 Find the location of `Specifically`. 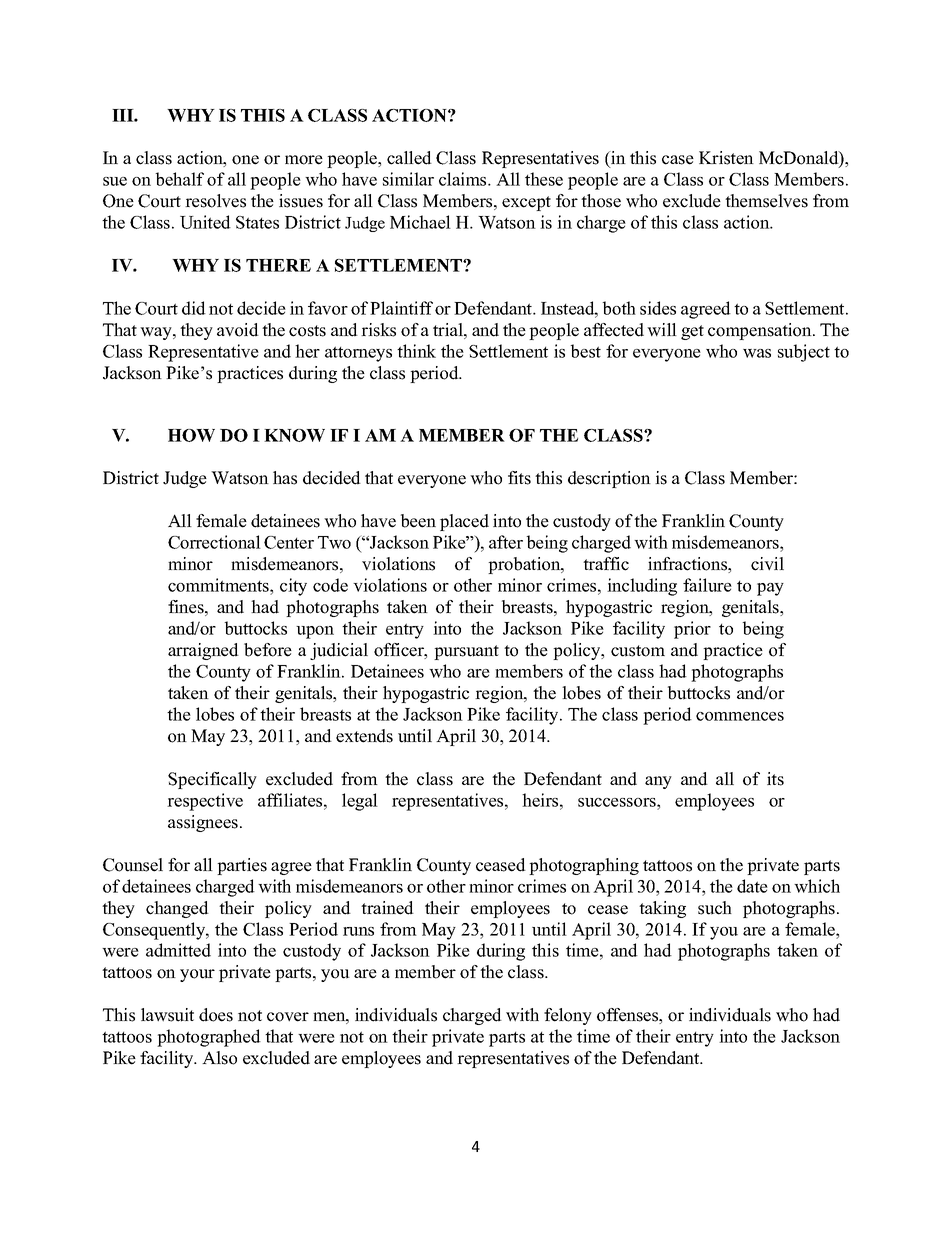

Specifically is located at coordinates (212, 780).
